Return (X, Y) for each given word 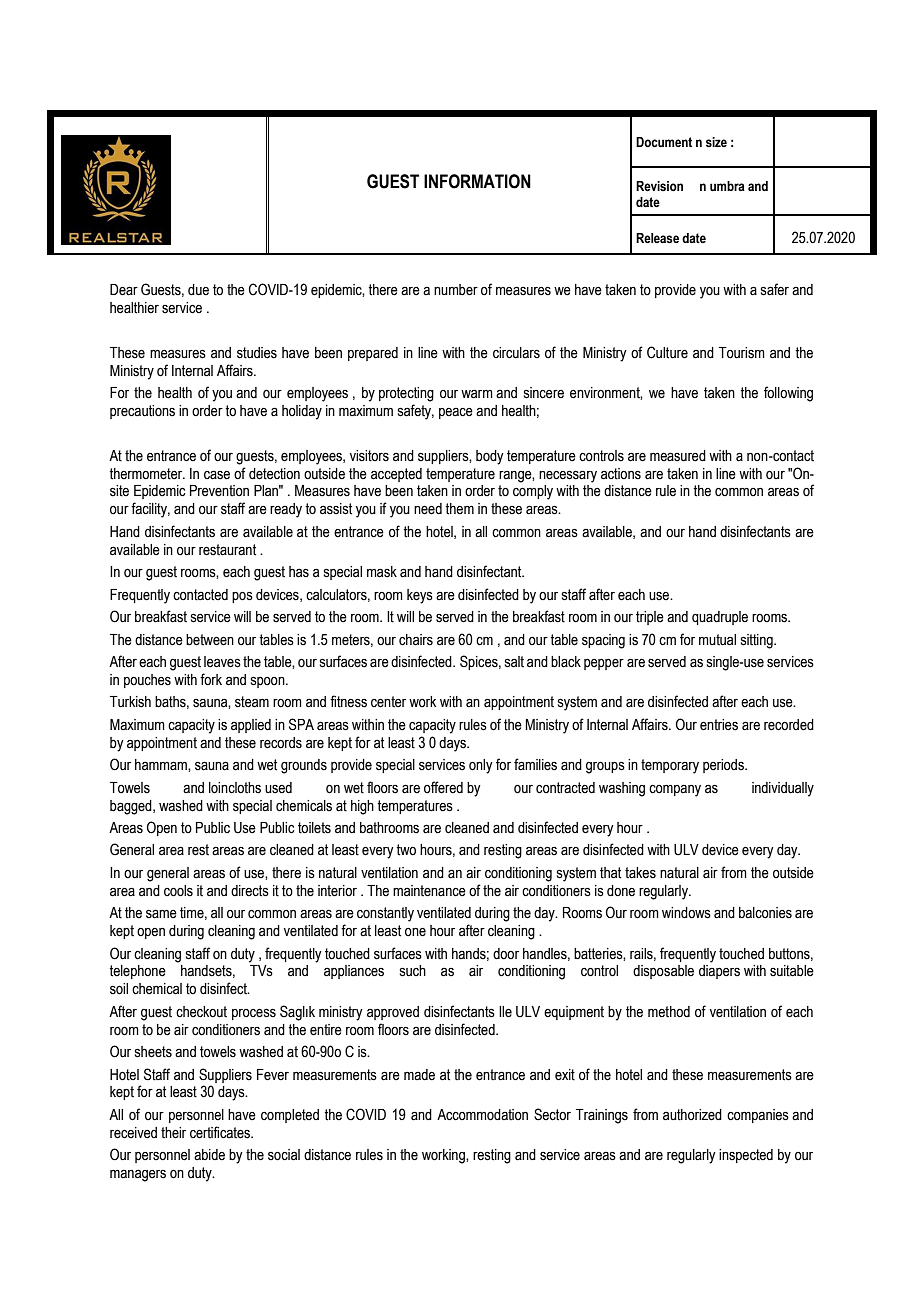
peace (456, 413)
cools (178, 891)
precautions (142, 412)
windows (686, 913)
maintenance (429, 891)
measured (678, 456)
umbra (727, 186)
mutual (717, 640)
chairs (416, 640)
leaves (222, 662)
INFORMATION (477, 181)
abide (209, 1155)
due (198, 290)
